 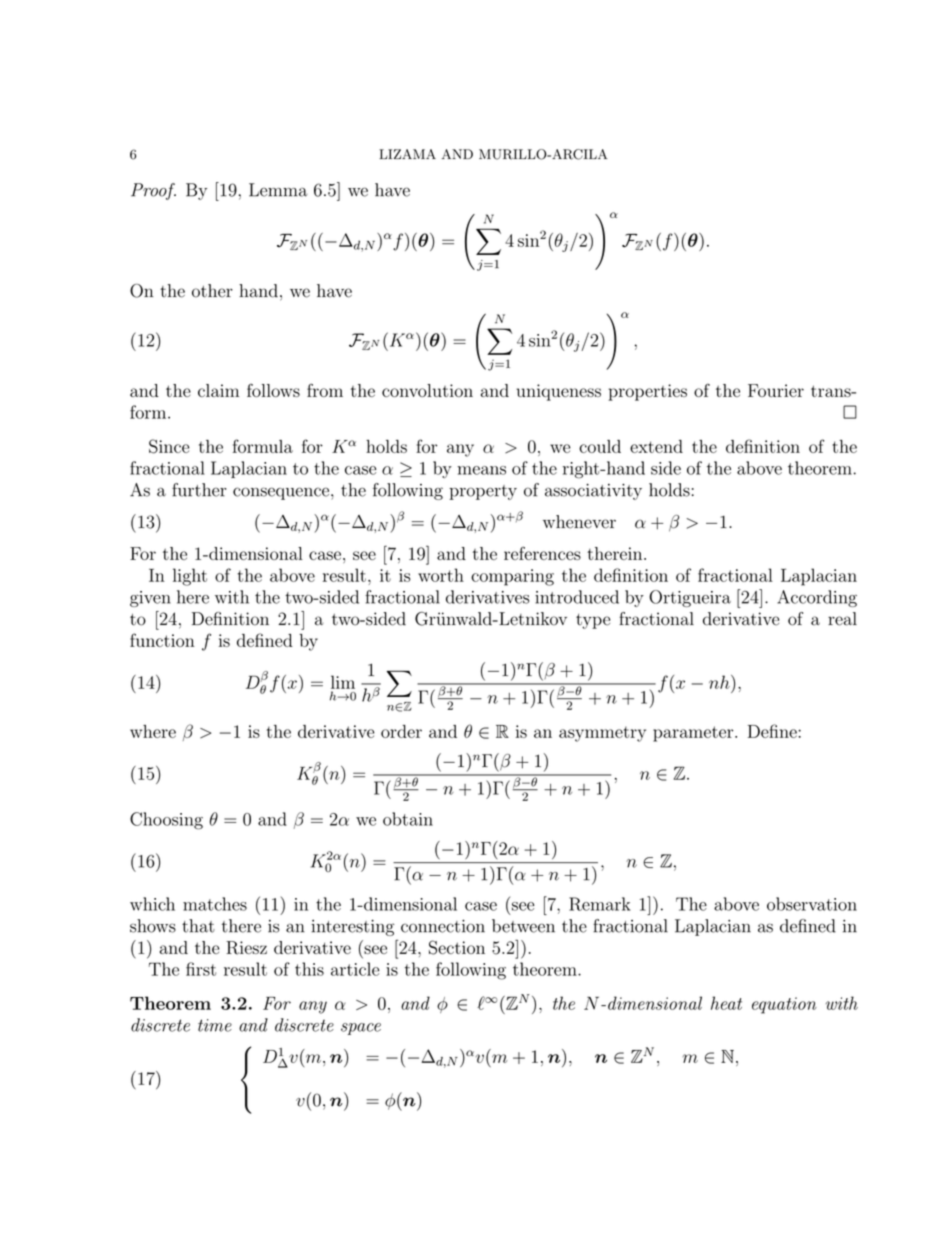 I want to click on uniqueness, so click(x=558, y=392).
